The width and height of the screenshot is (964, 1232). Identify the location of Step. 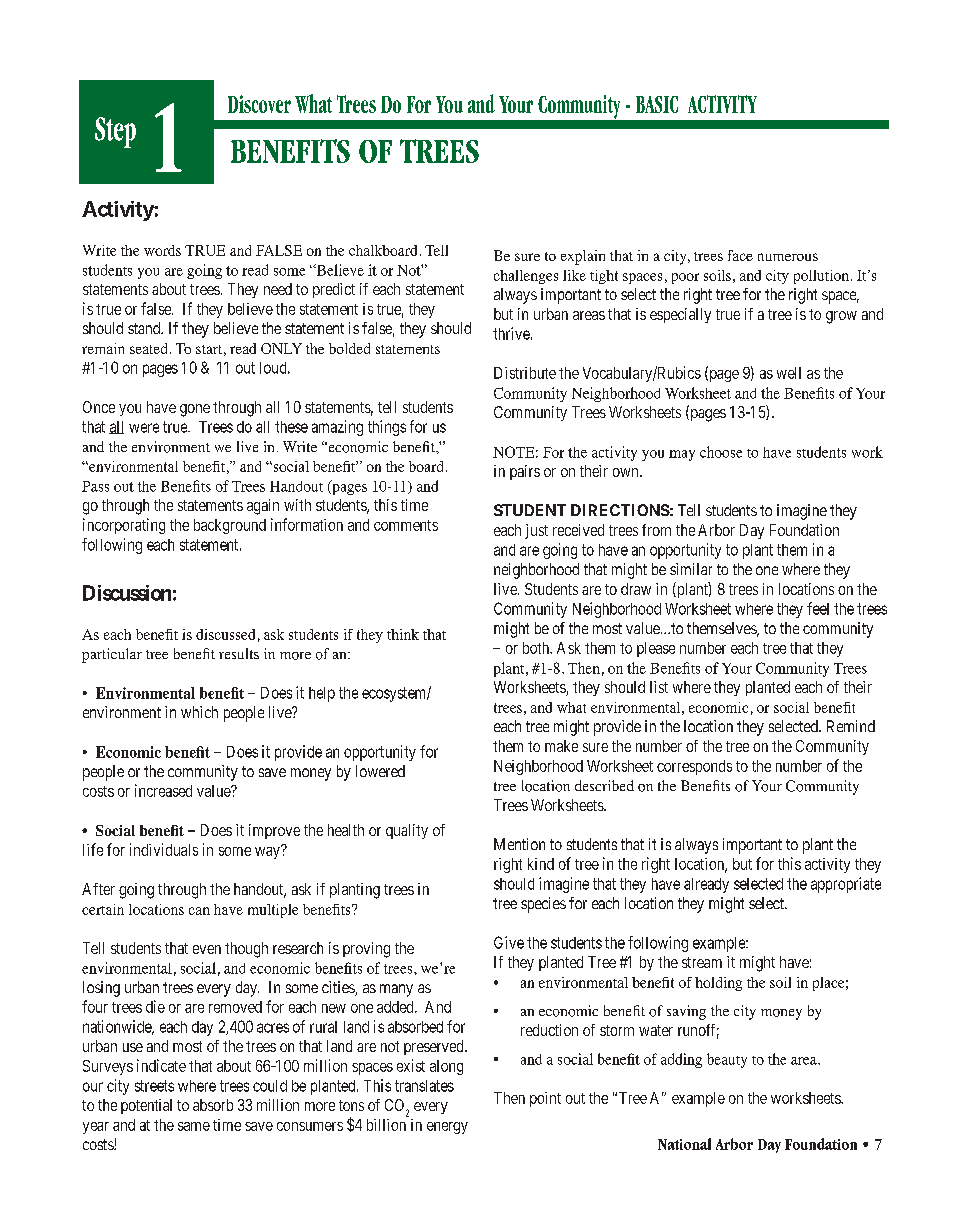
(115, 132).
